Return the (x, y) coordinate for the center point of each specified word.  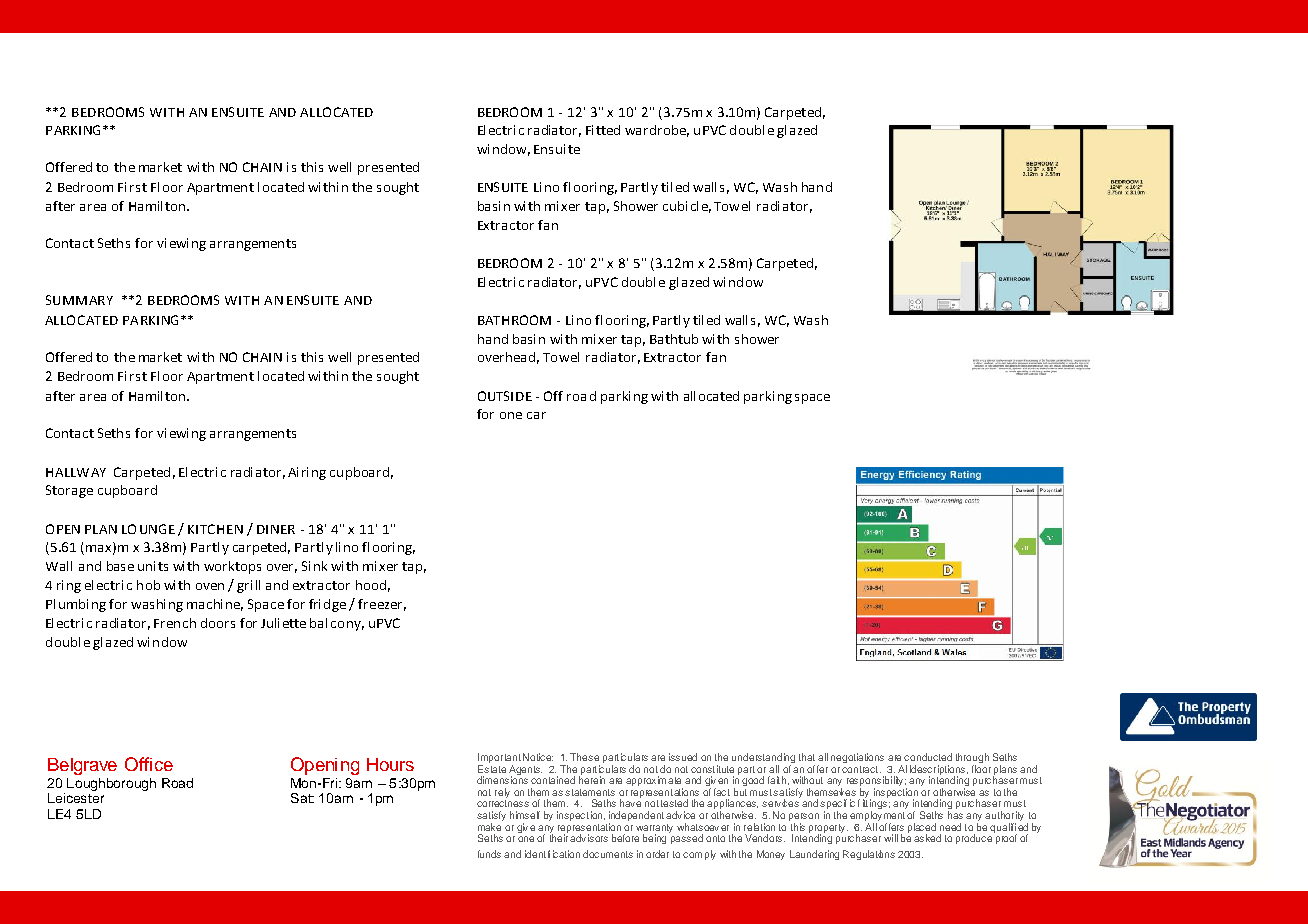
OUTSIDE (505, 396)
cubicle (687, 207)
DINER (276, 529)
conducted (928, 757)
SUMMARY (79, 300)
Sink (314, 566)
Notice (538, 757)
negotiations (857, 758)
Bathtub (674, 339)
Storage (69, 491)
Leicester (76, 796)
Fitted (603, 130)
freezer (380, 604)
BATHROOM (514, 320)
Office (149, 764)
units (153, 566)
